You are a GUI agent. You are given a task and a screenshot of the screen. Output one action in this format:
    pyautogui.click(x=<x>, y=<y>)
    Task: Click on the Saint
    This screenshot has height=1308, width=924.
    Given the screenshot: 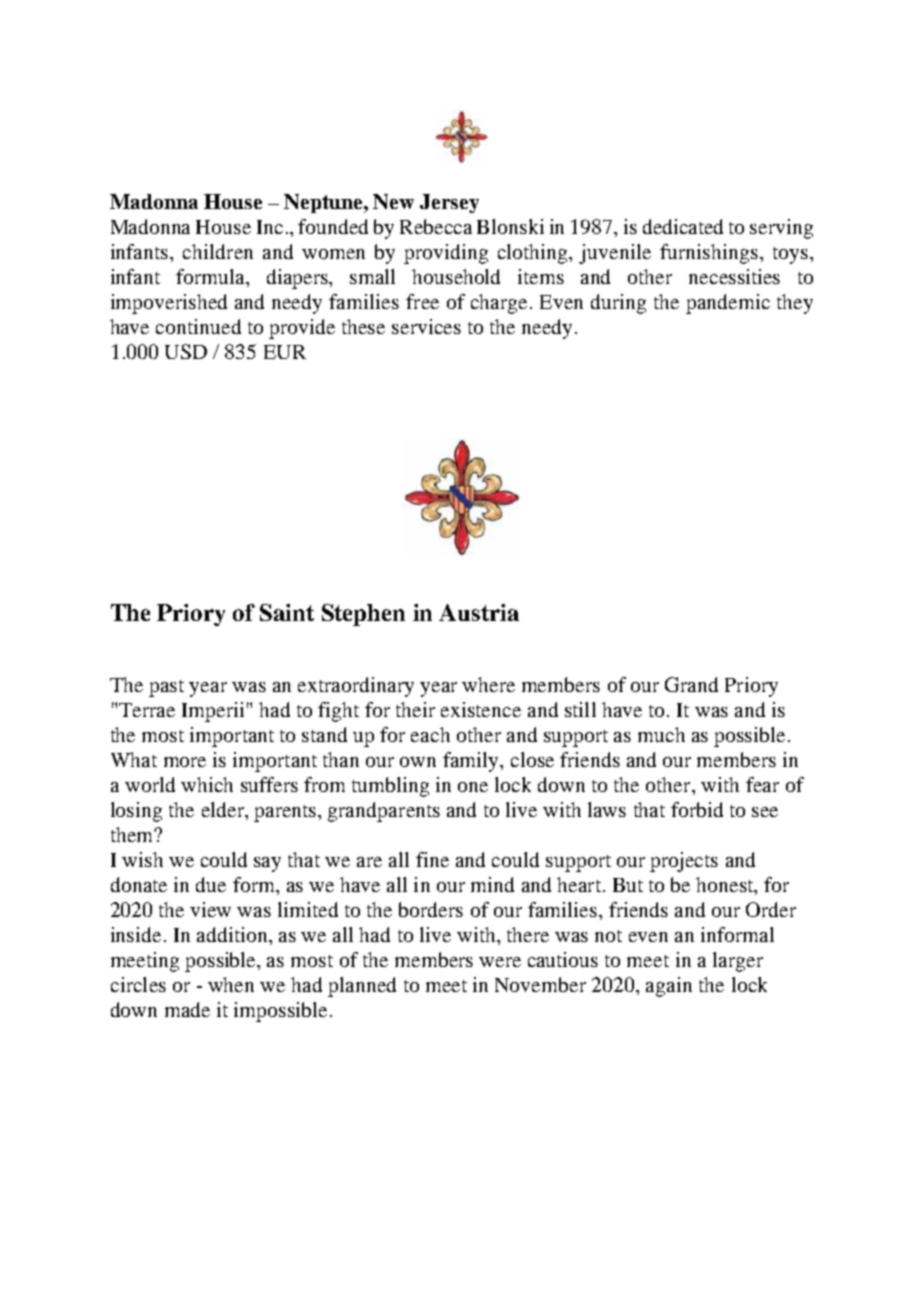 What is the action you would take?
    pyautogui.click(x=287, y=612)
